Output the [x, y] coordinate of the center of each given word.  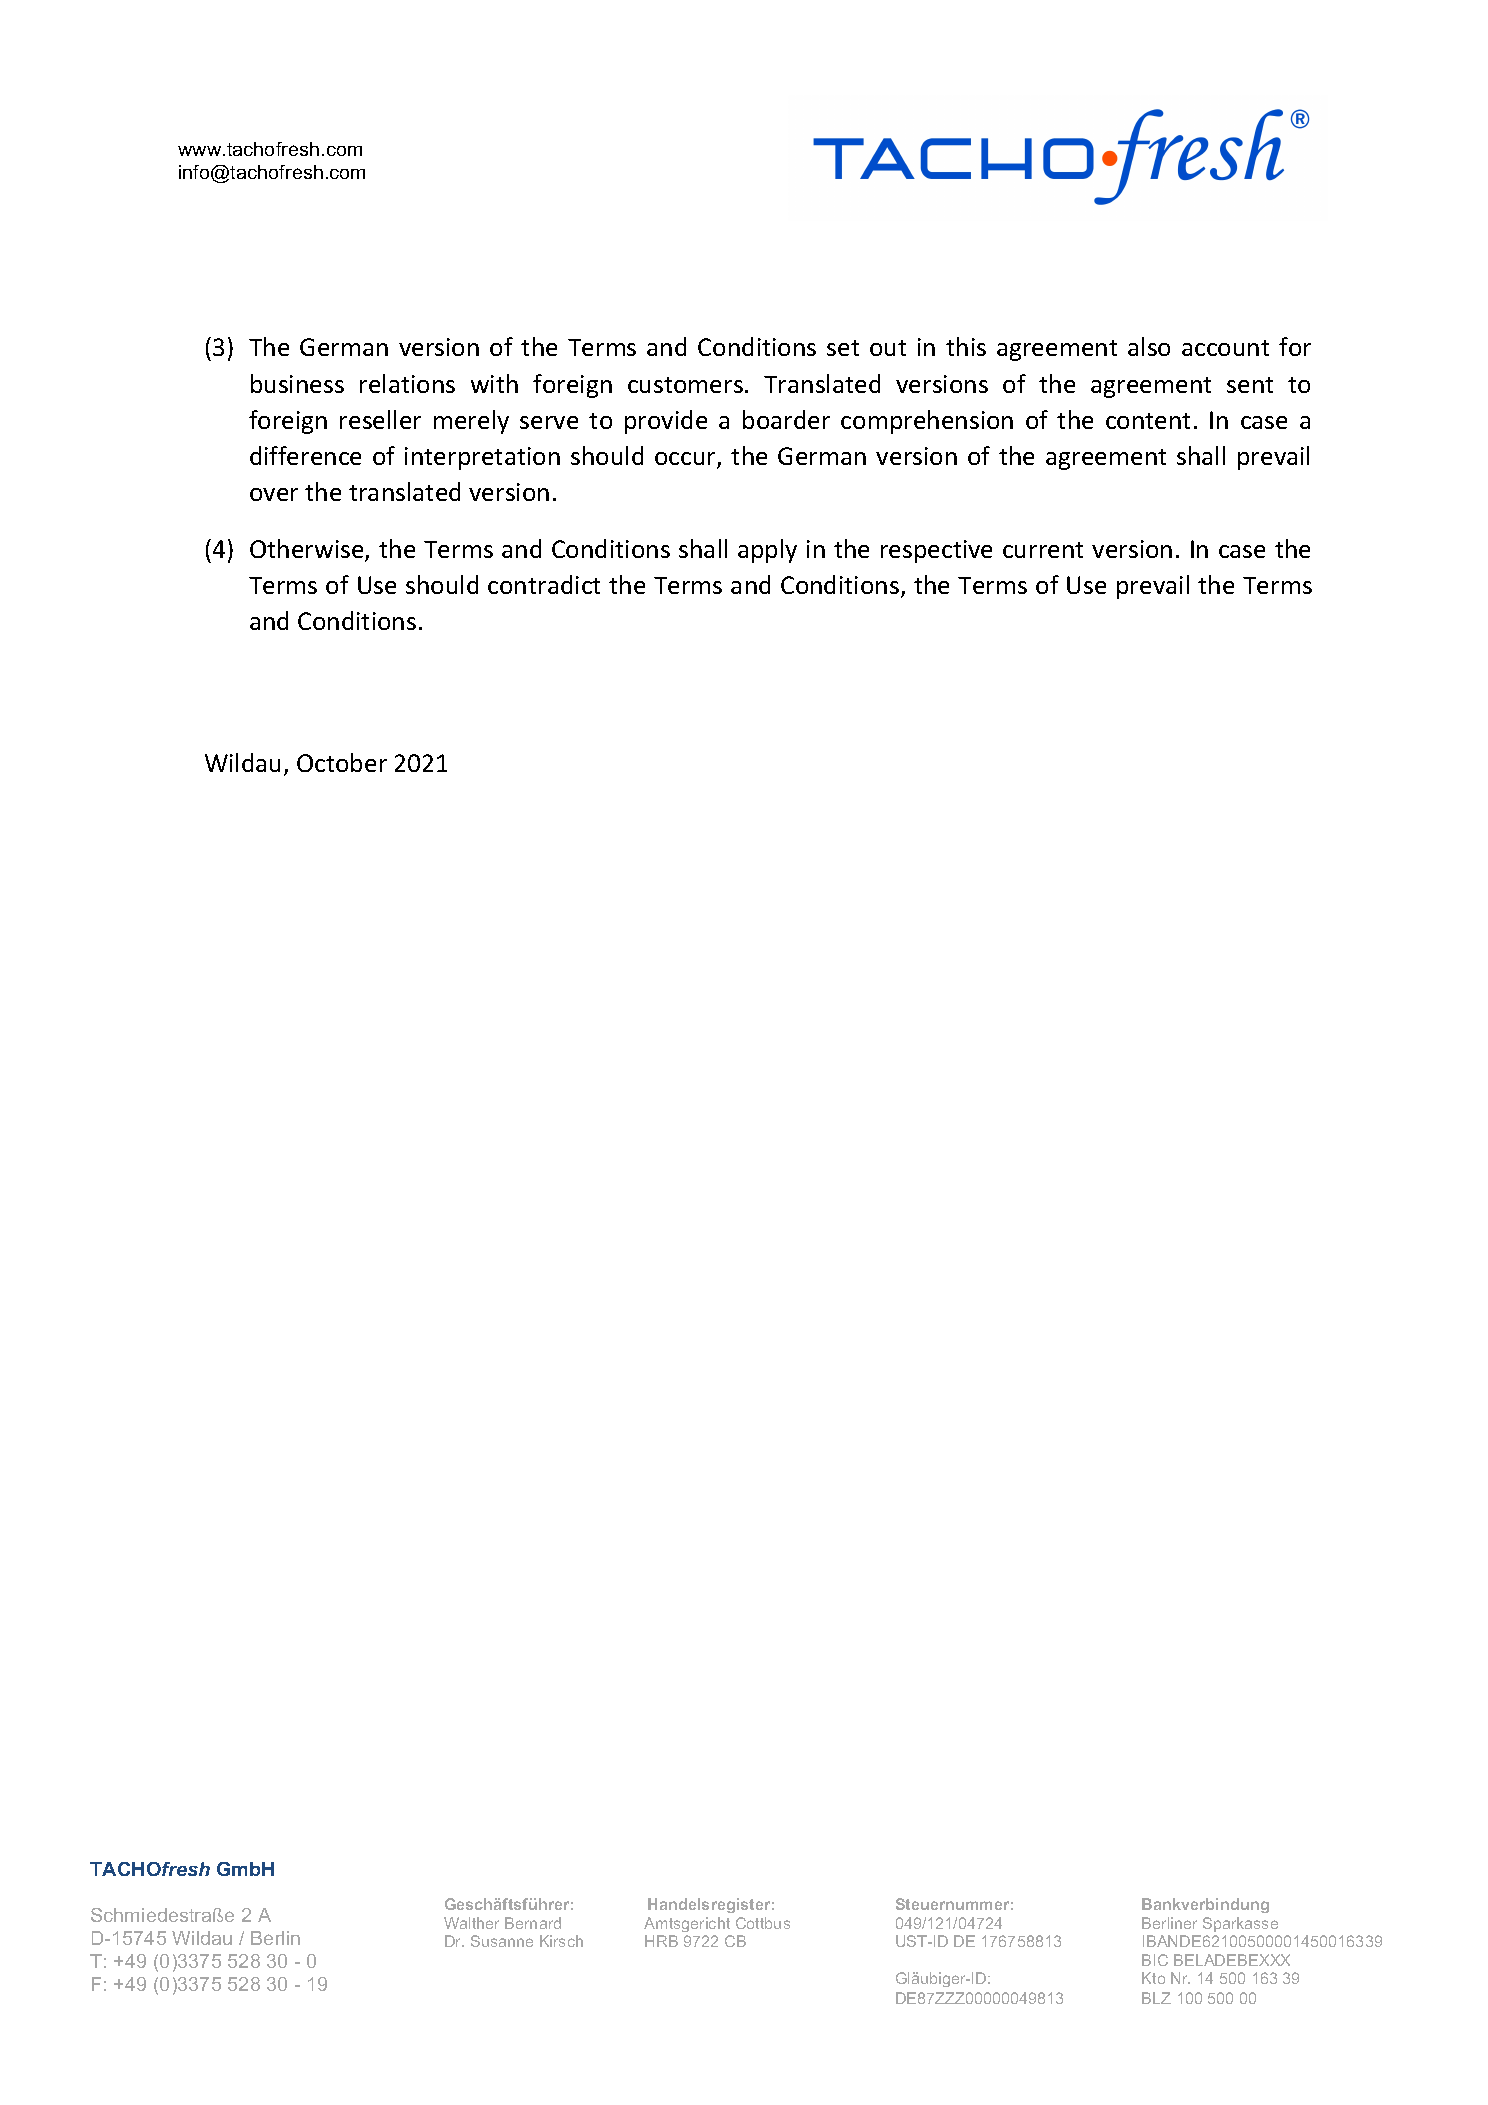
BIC [1155, 1960]
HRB [661, 1941]
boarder [786, 419]
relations [407, 383]
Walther [471, 1923]
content [1148, 421]
